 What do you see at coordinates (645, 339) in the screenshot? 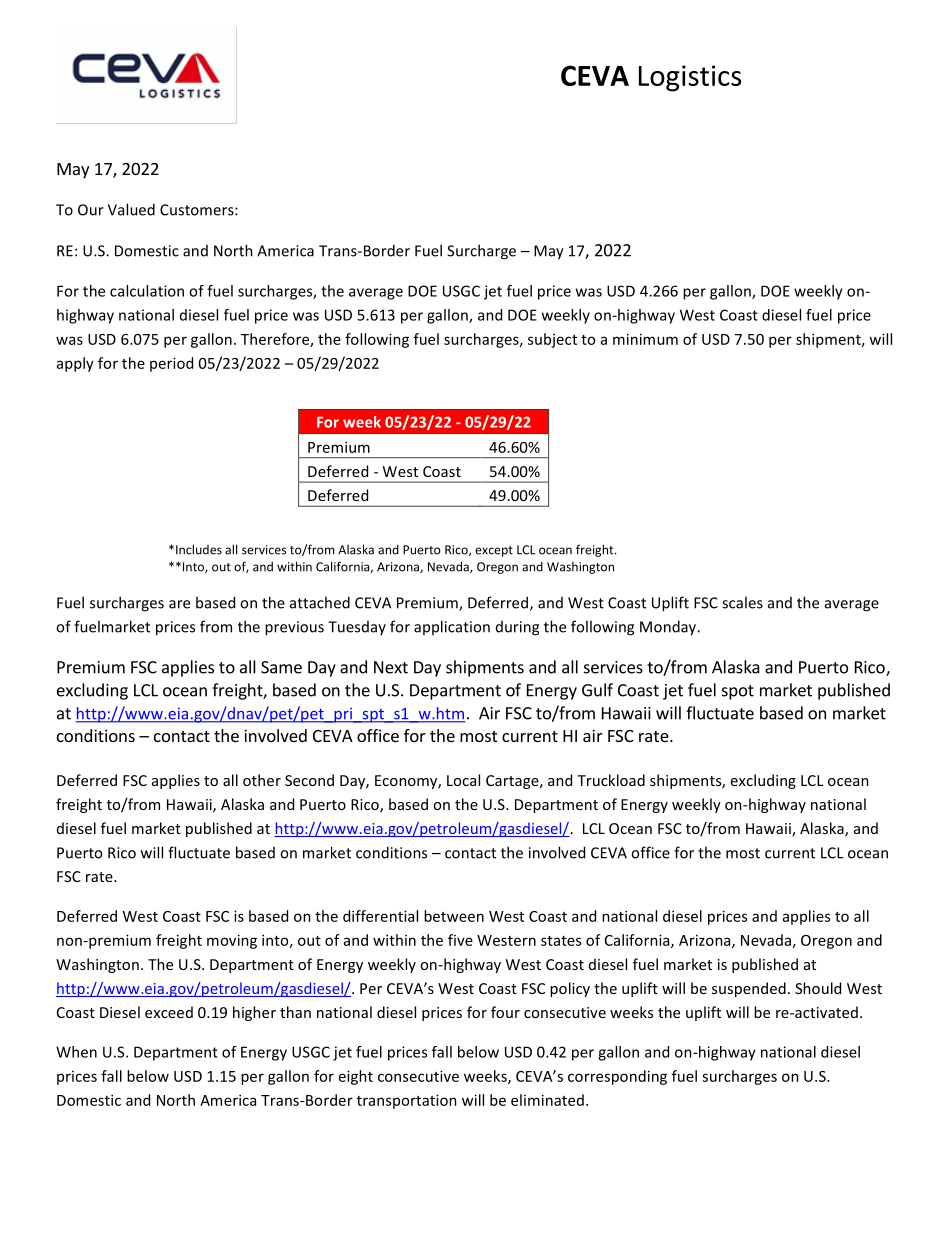
I see `minimum` at bounding box center [645, 339].
